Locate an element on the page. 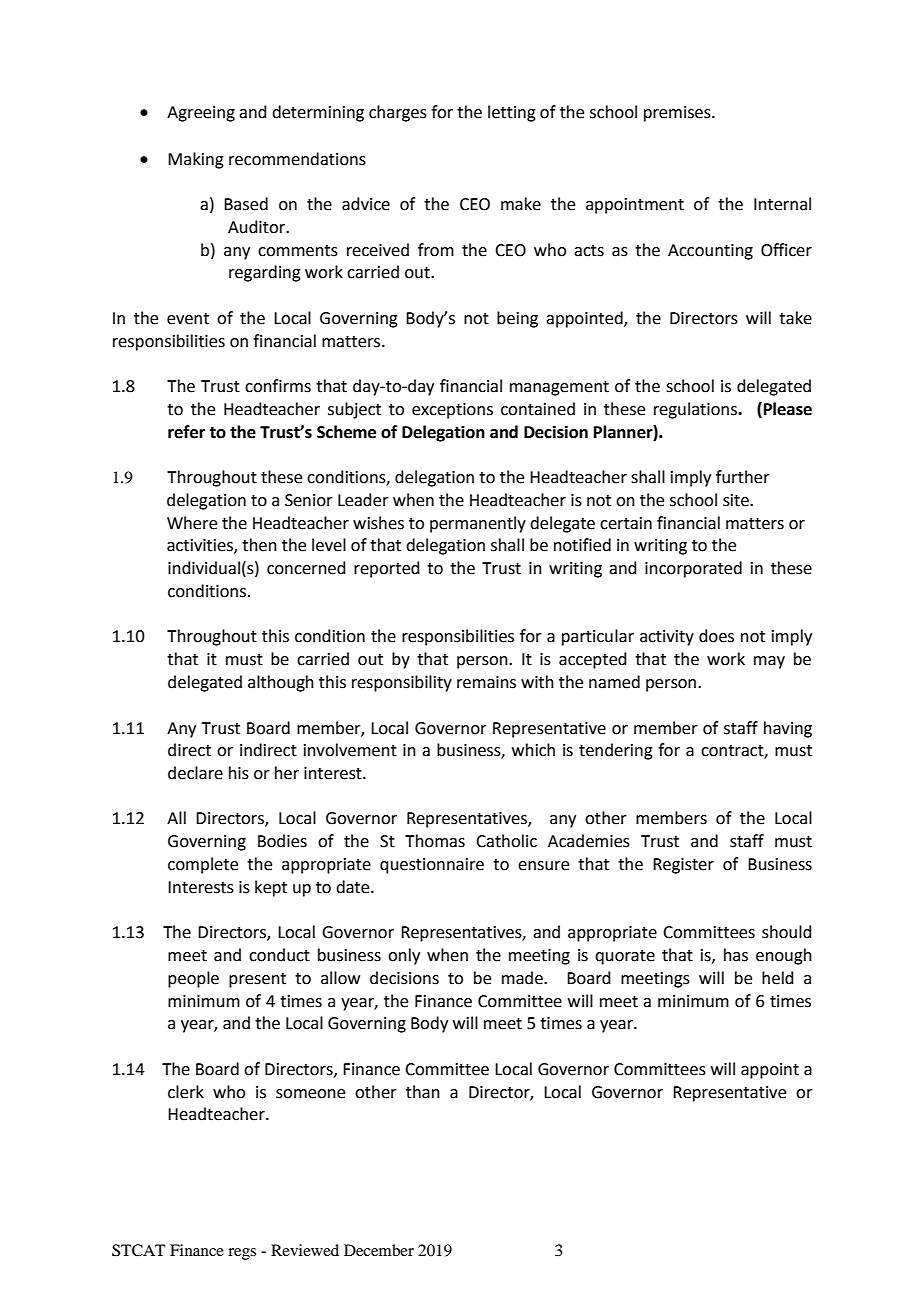 This page has height=1307, width=924. permanently is located at coordinates (478, 524).
